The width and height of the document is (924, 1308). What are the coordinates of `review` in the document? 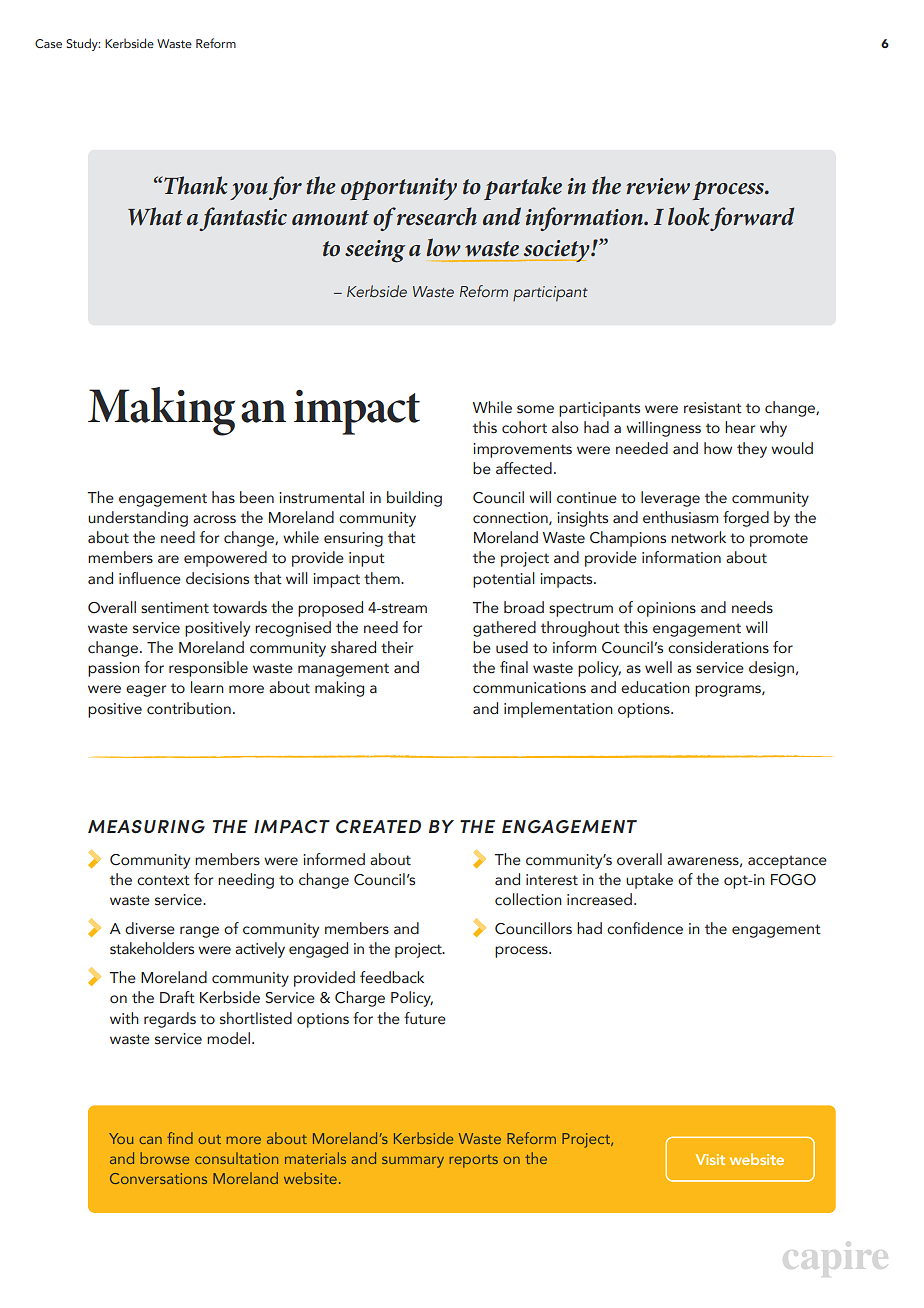 It's located at (658, 186).
